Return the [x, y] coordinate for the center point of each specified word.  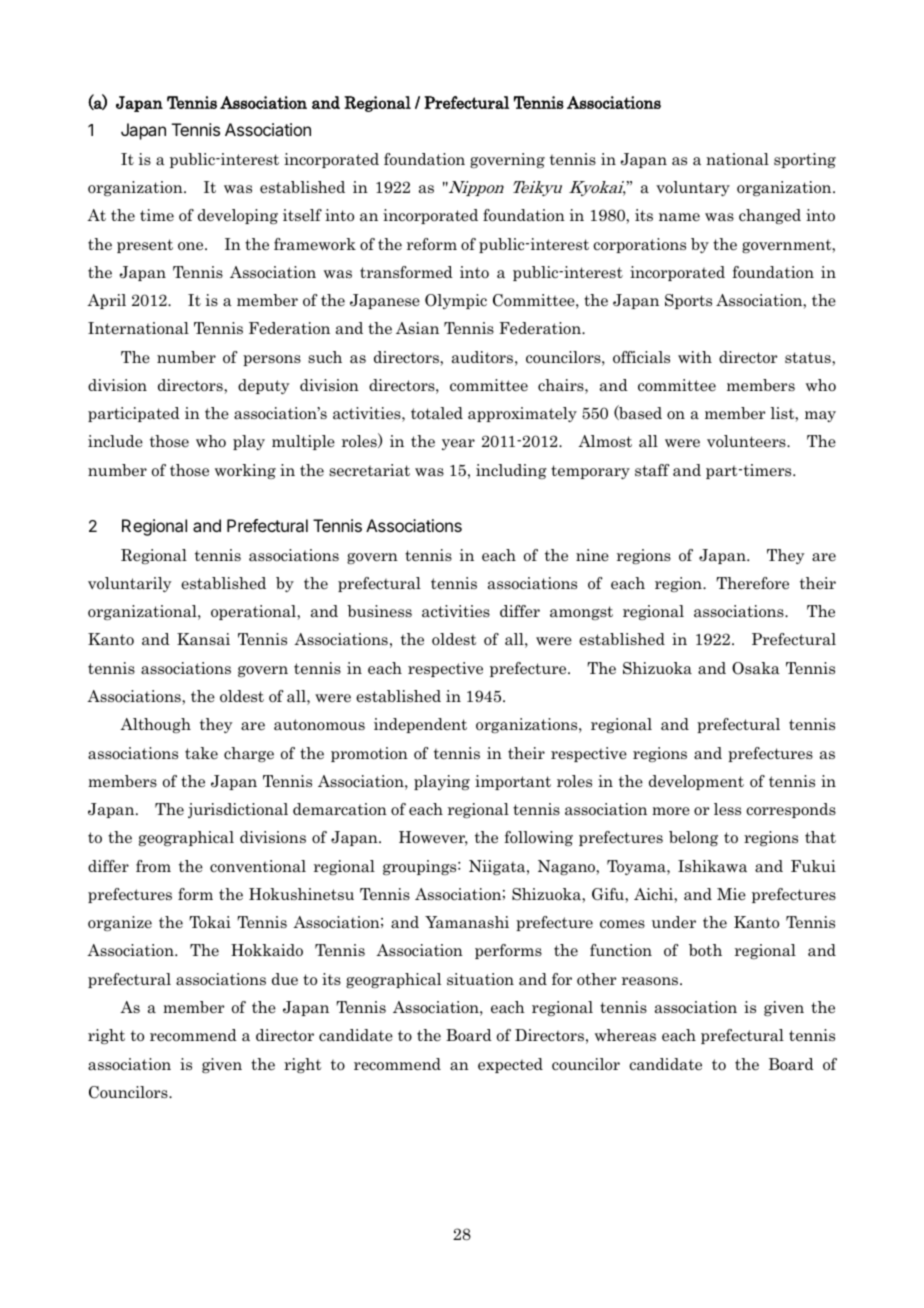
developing [238, 216]
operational [254, 612]
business [379, 611]
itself [302, 215]
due [285, 979]
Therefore [752, 583]
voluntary [693, 188]
